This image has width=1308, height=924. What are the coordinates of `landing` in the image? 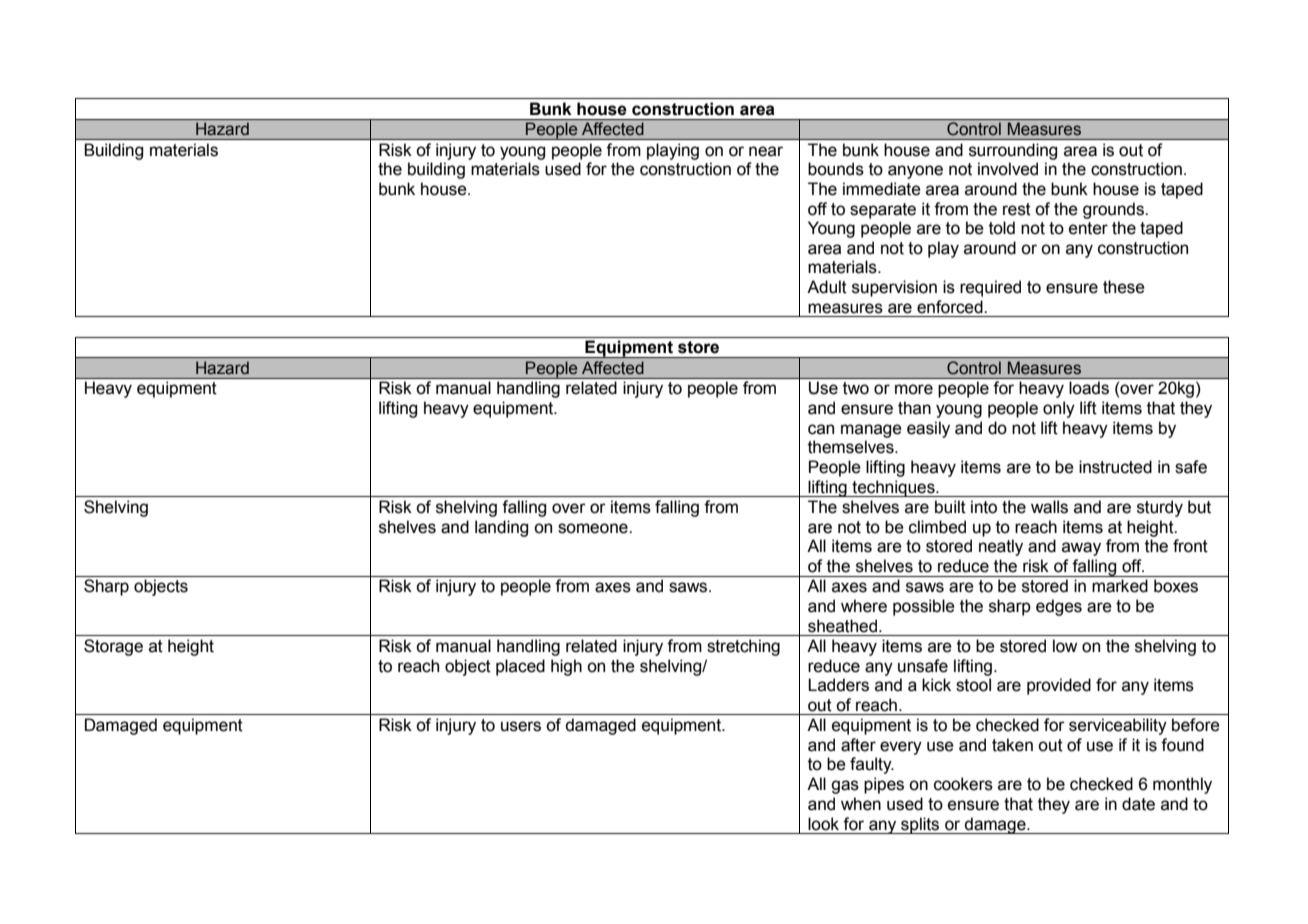 It's located at (501, 528).
